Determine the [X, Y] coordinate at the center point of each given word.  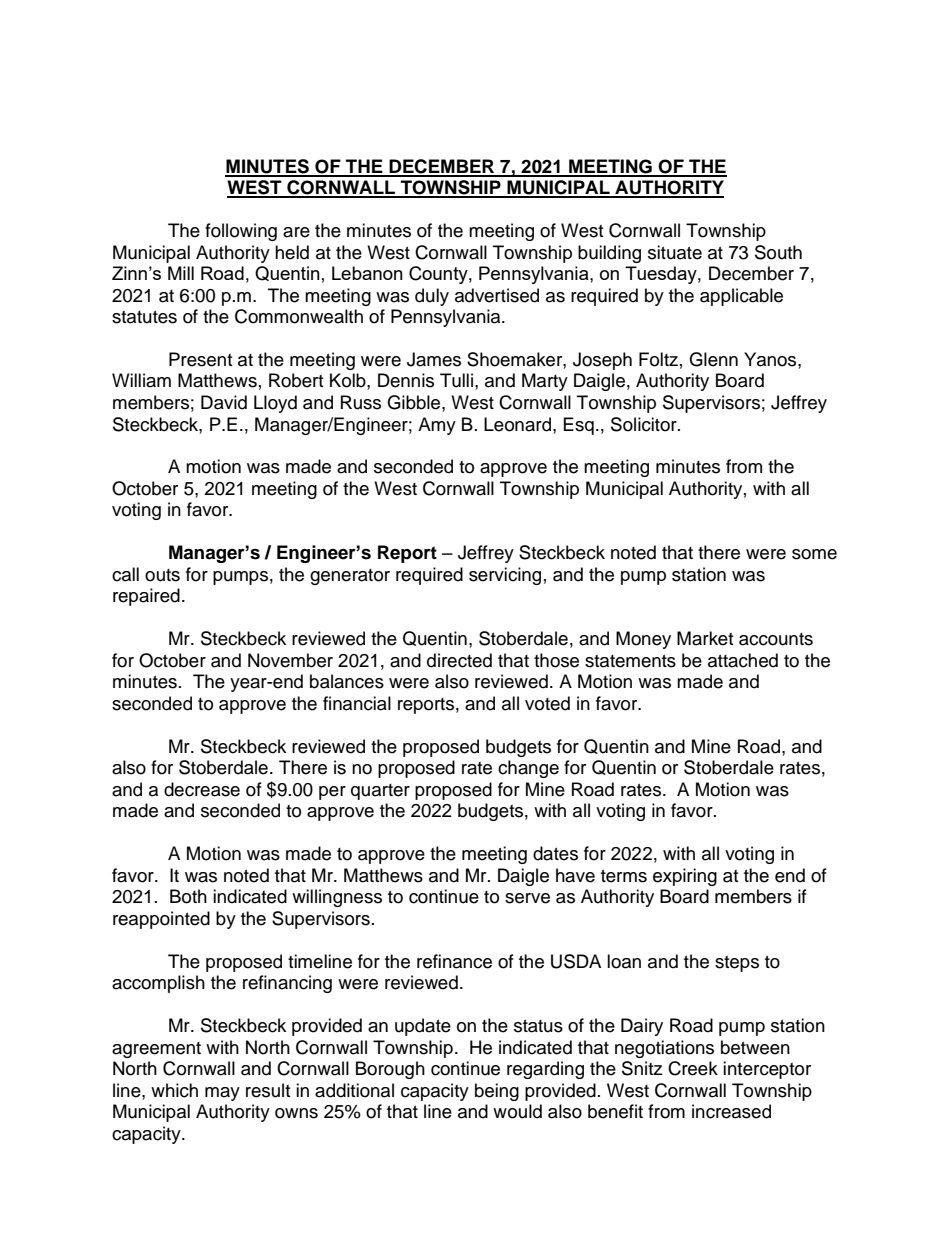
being [497, 1092]
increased [731, 1111]
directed [459, 660]
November [290, 660]
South [778, 252]
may [222, 1094]
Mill [181, 273]
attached [743, 660]
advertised [497, 295]
